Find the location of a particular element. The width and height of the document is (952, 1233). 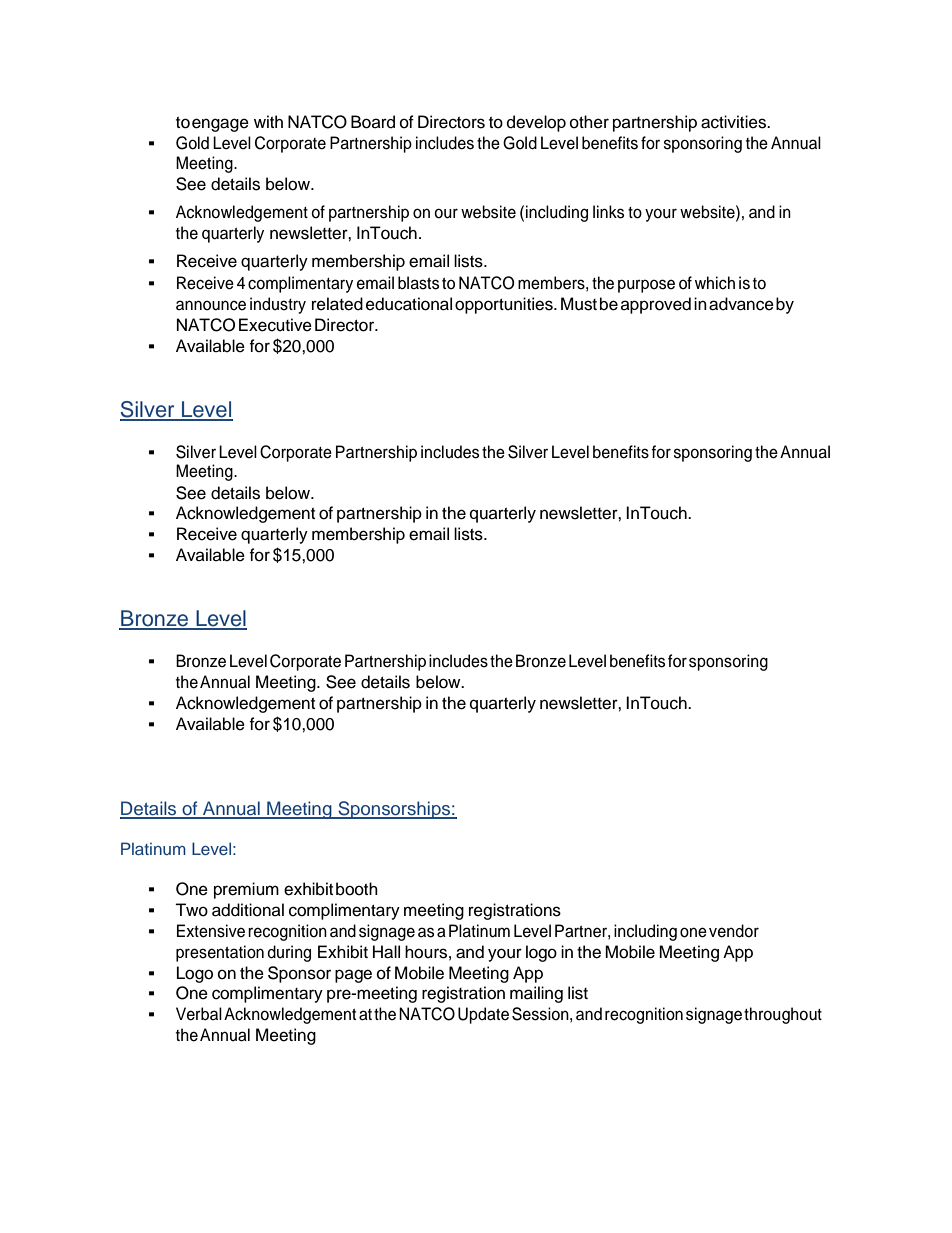

industry is located at coordinates (278, 305).
